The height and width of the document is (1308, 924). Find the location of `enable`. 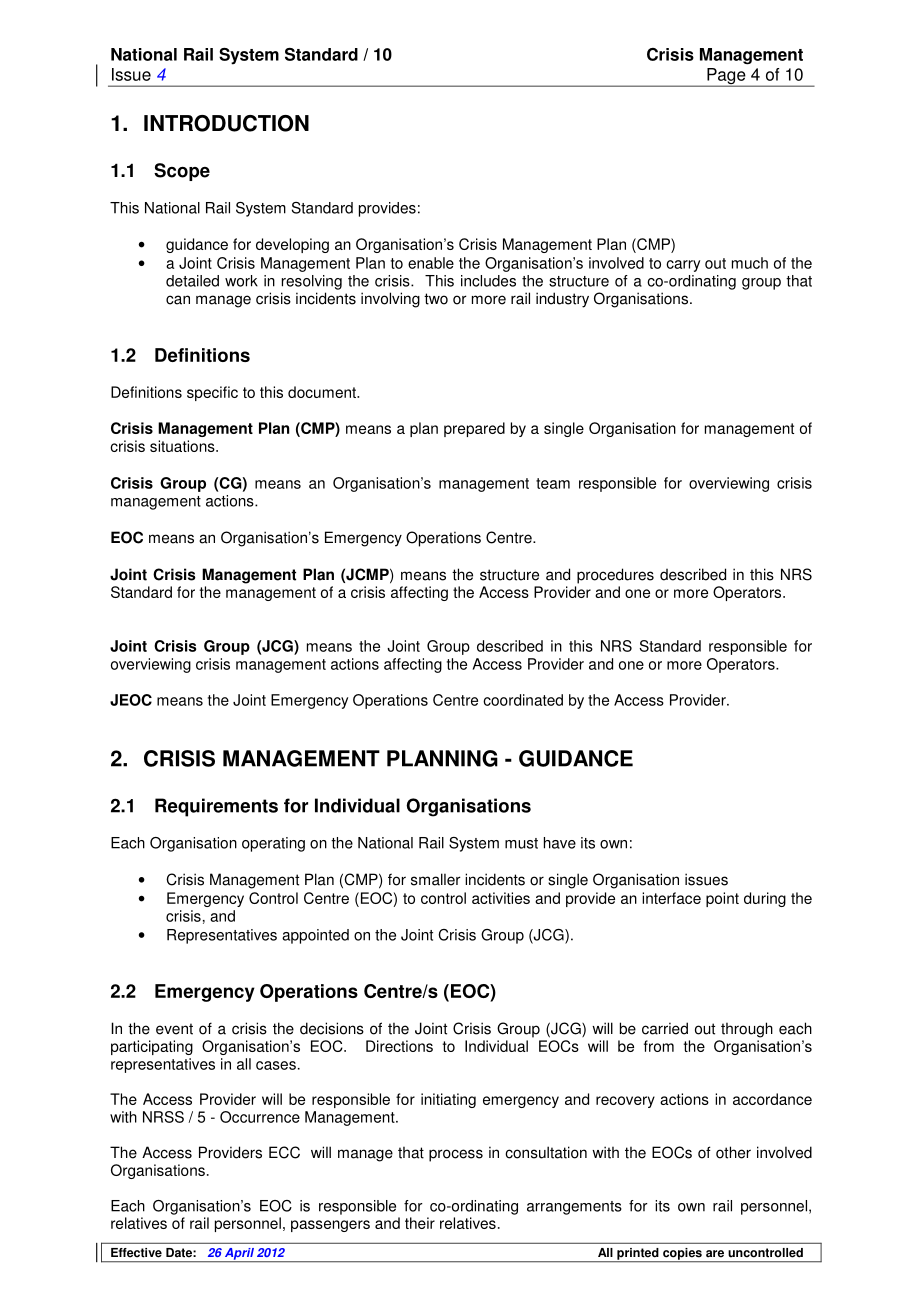

enable is located at coordinates (431, 263).
